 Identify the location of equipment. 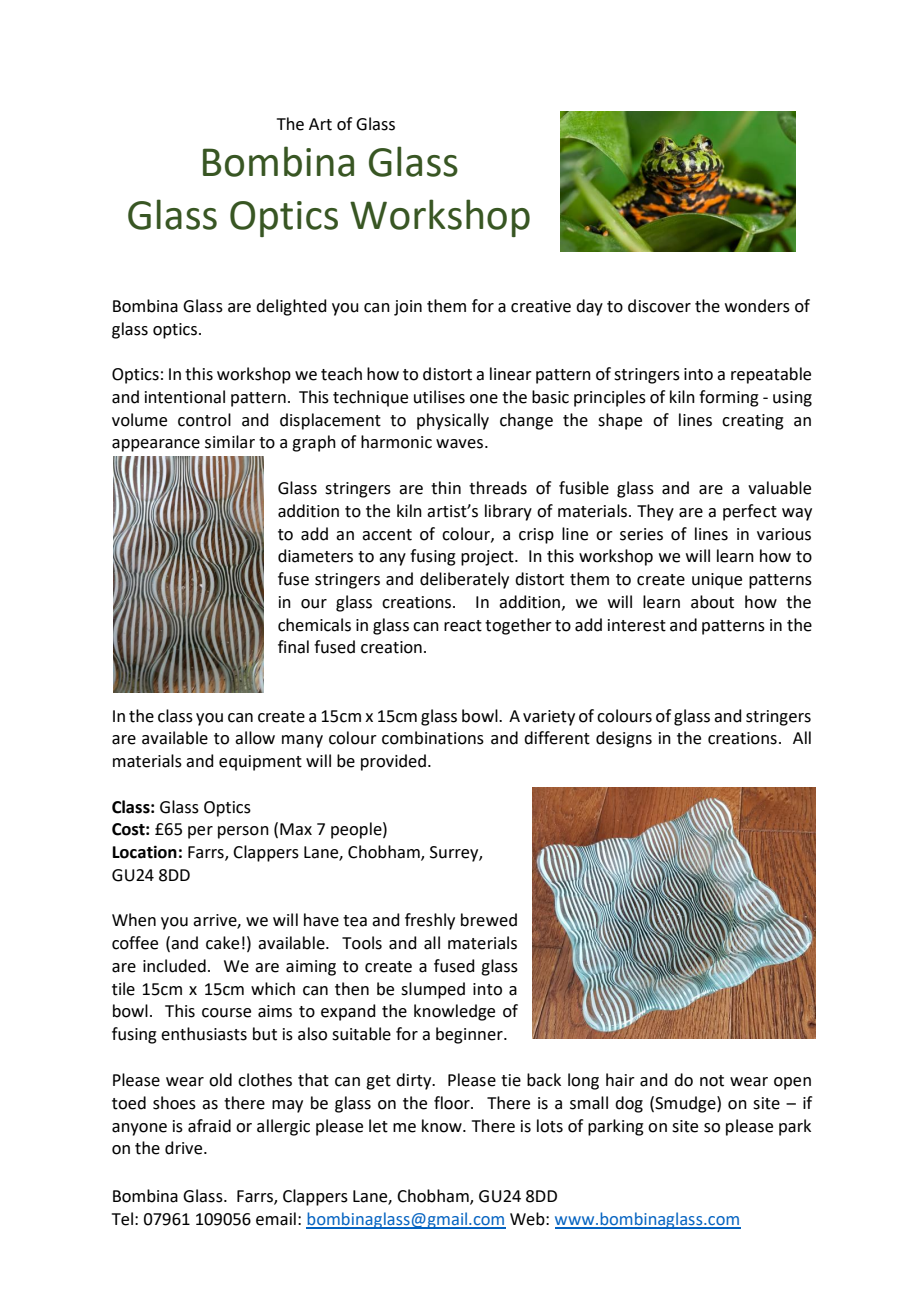
(260, 763).
